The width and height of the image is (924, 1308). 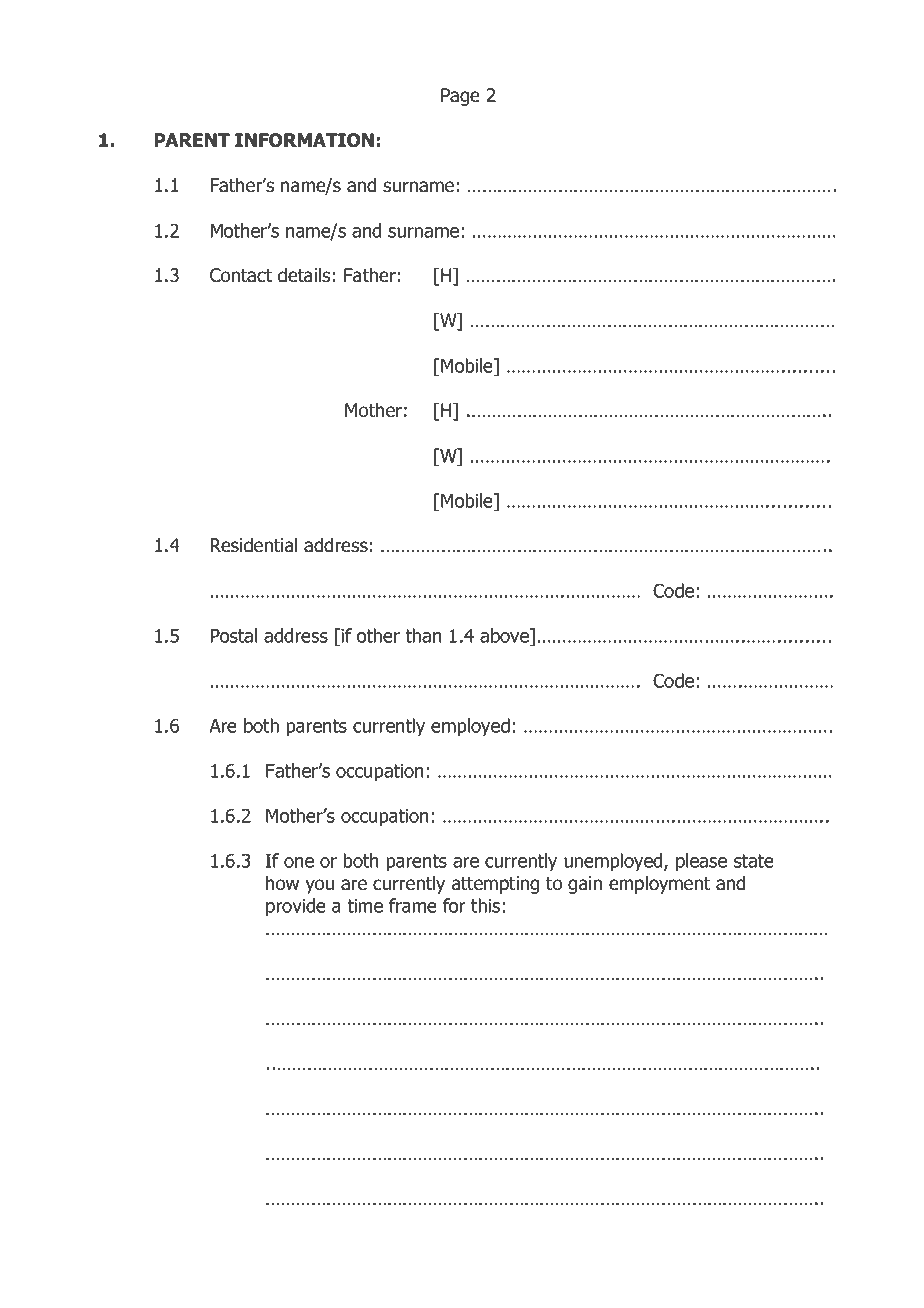 What do you see at coordinates (460, 97) in the image?
I see `Page` at bounding box center [460, 97].
